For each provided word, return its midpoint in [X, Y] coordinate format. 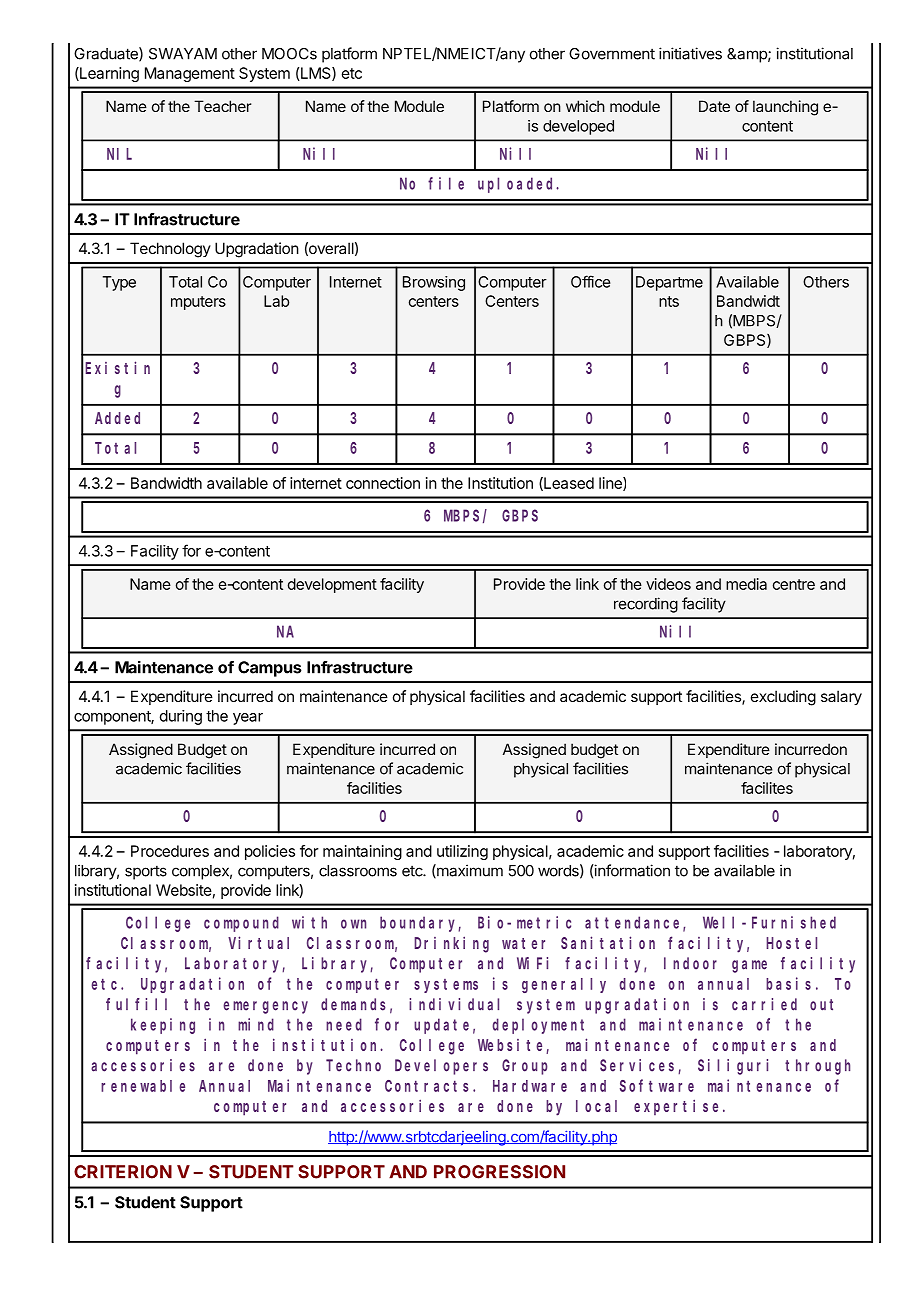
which [585, 106]
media [746, 584]
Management [190, 74]
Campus [270, 669]
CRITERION [123, 1172]
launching [785, 108]
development [332, 585]
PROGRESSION [499, 1172]
